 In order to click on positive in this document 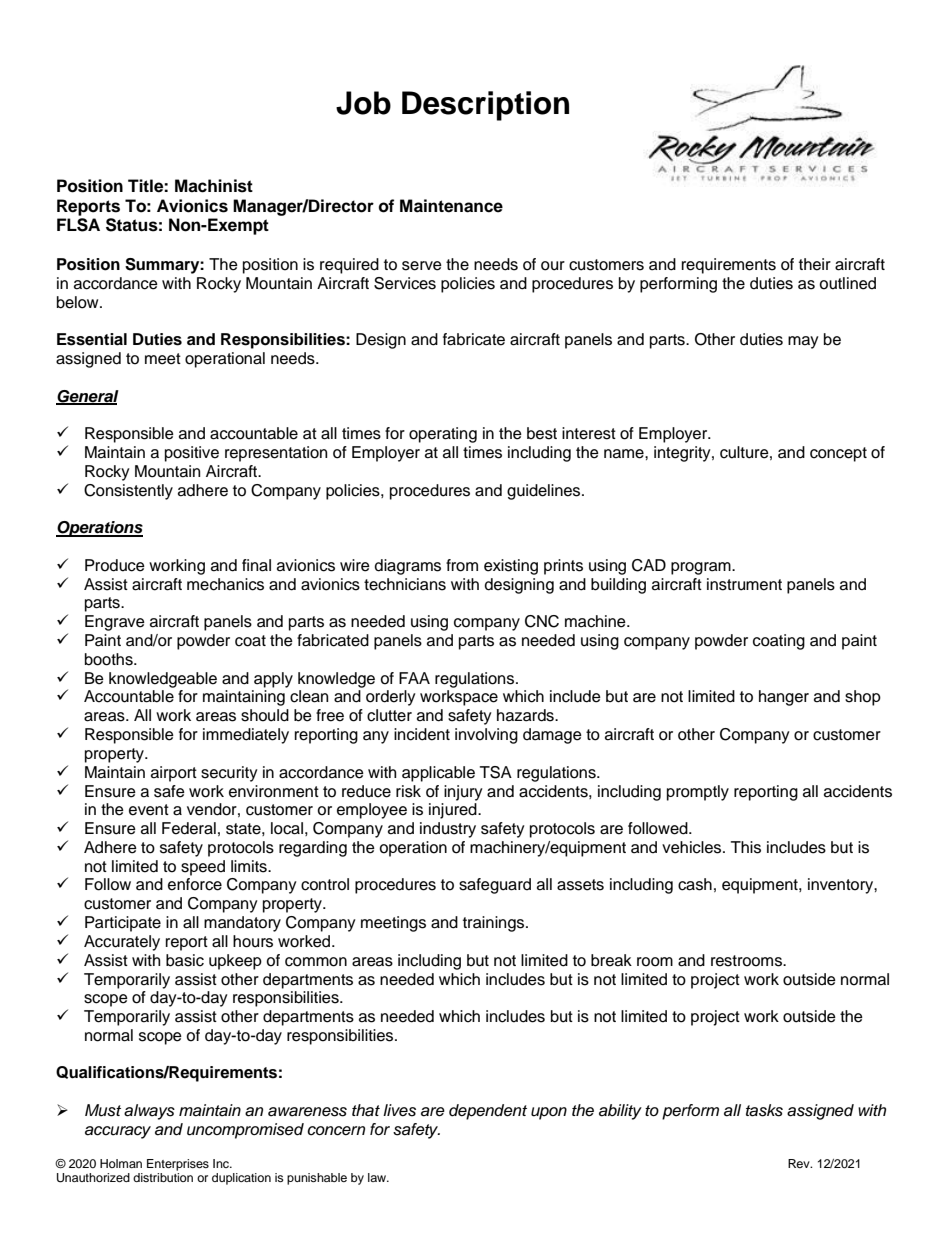, I will do `click(192, 454)`.
